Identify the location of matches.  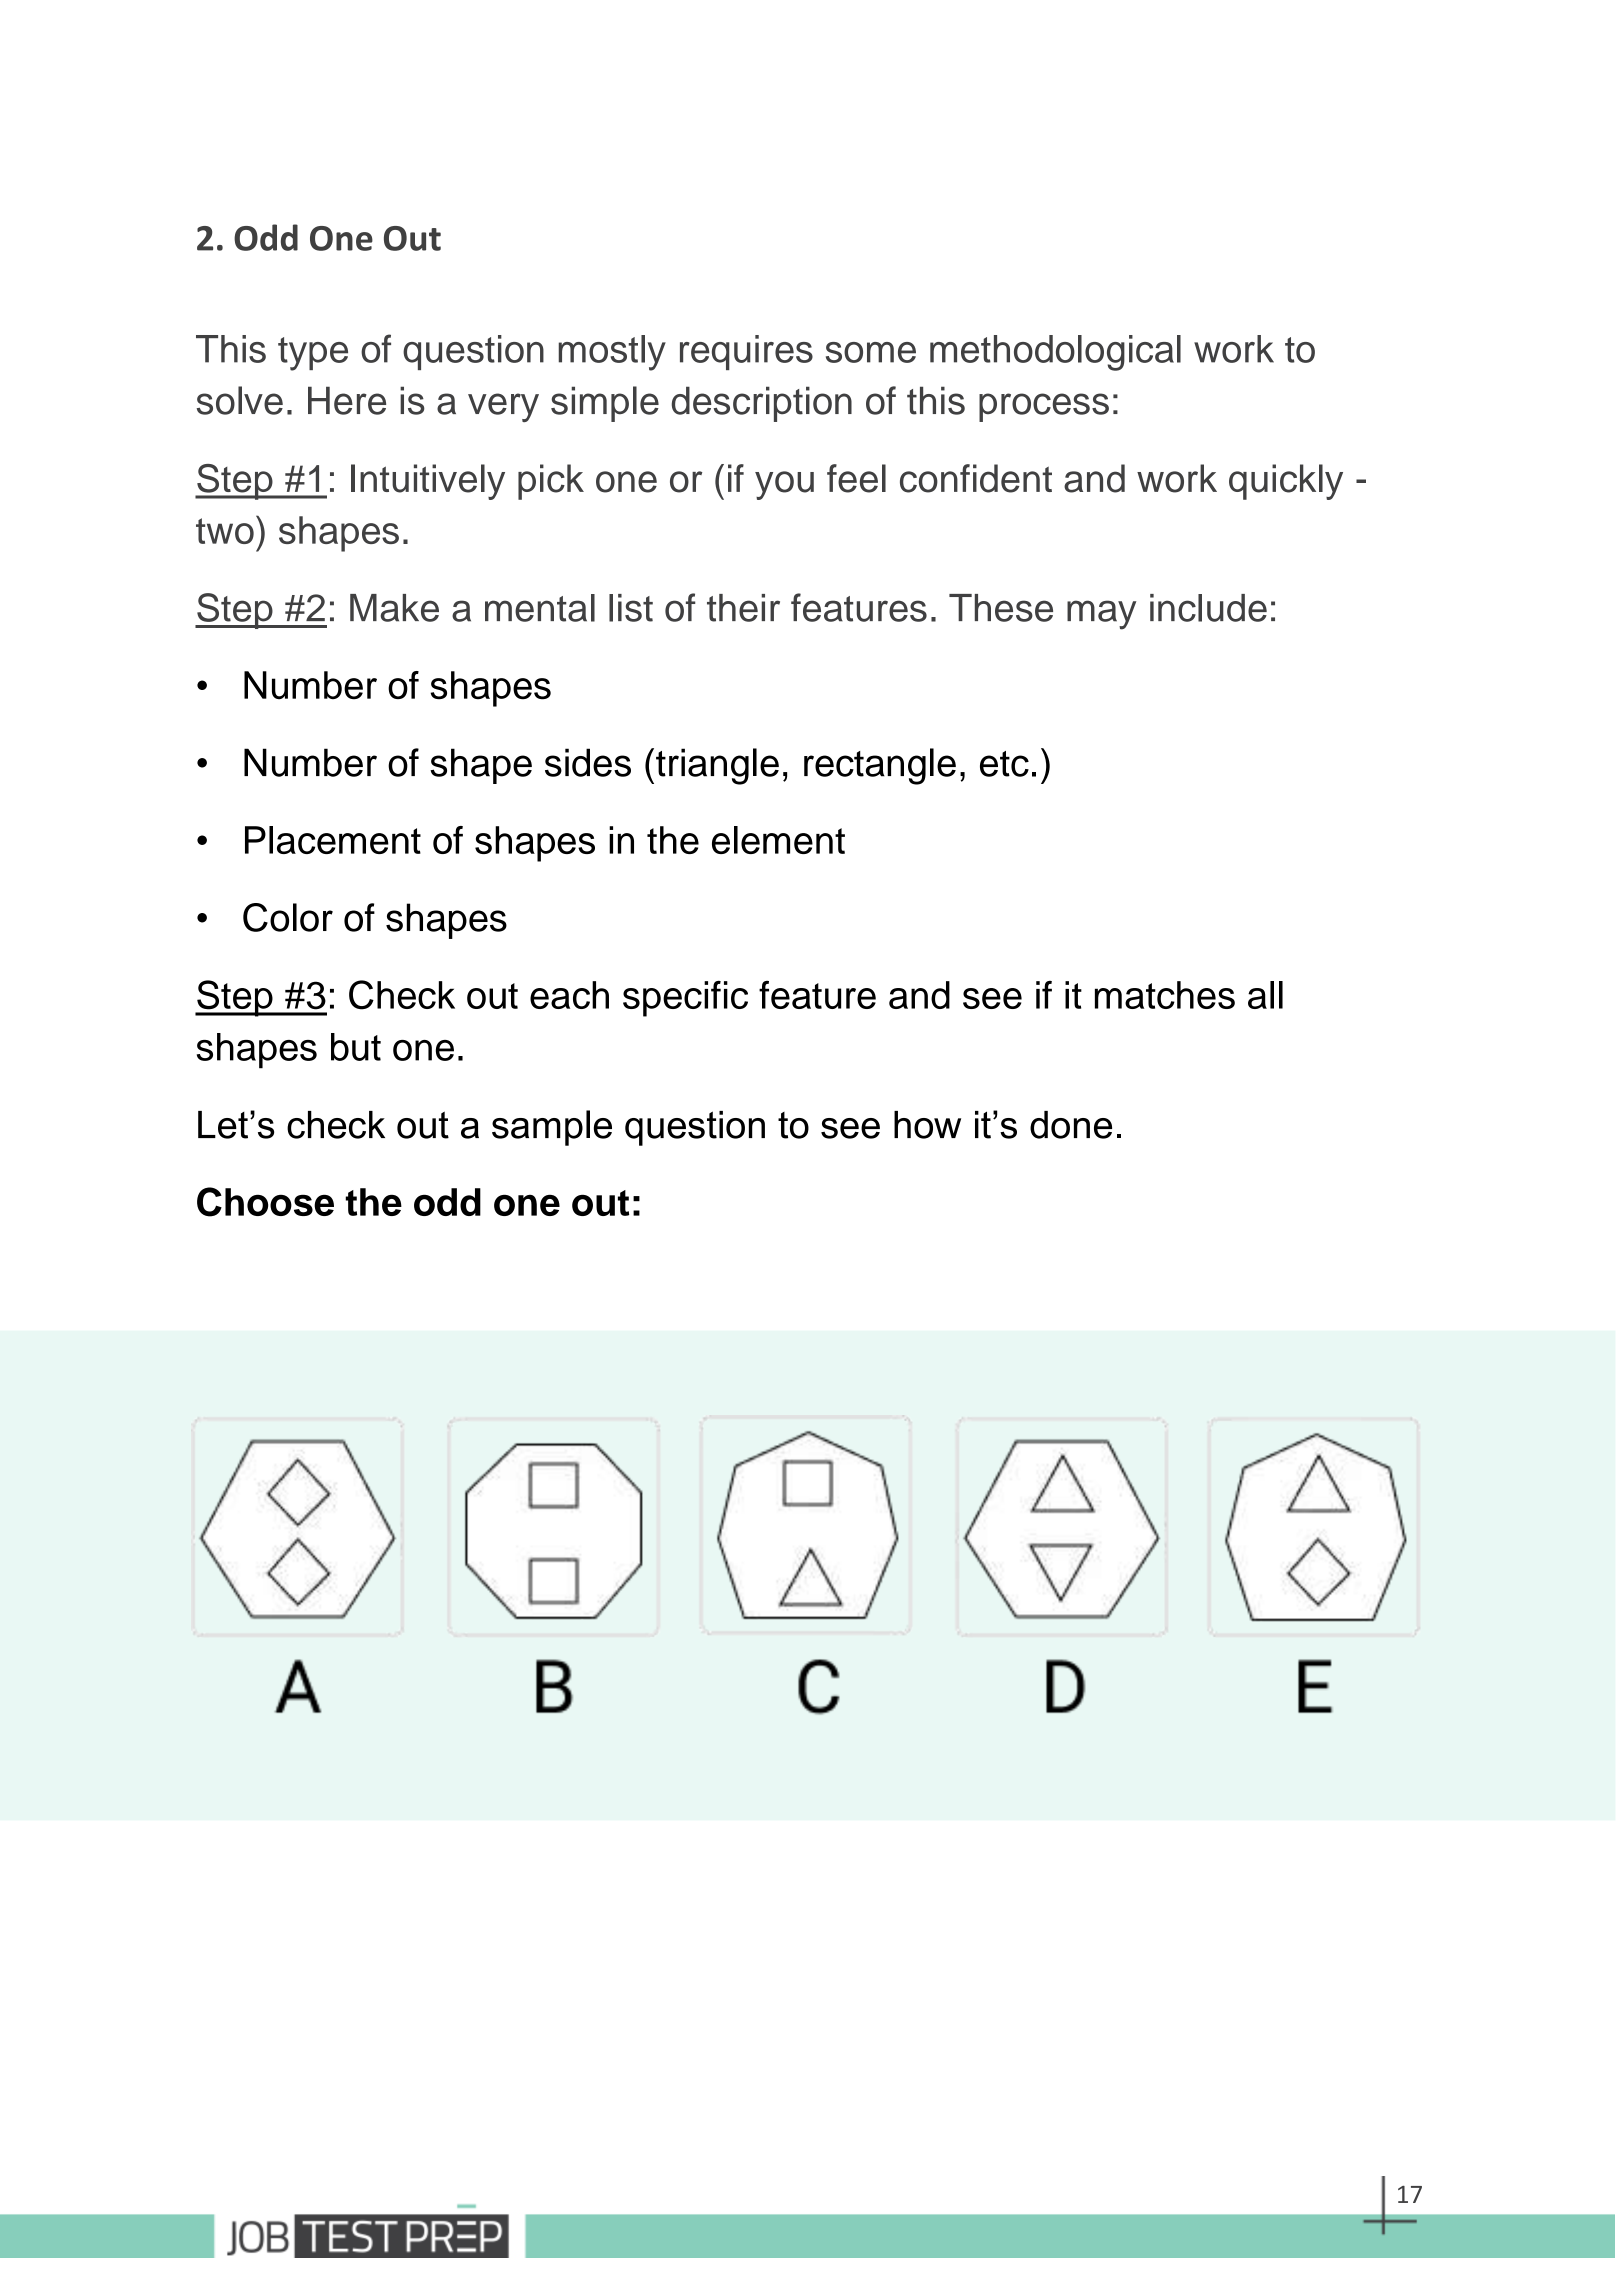
(1165, 995).
